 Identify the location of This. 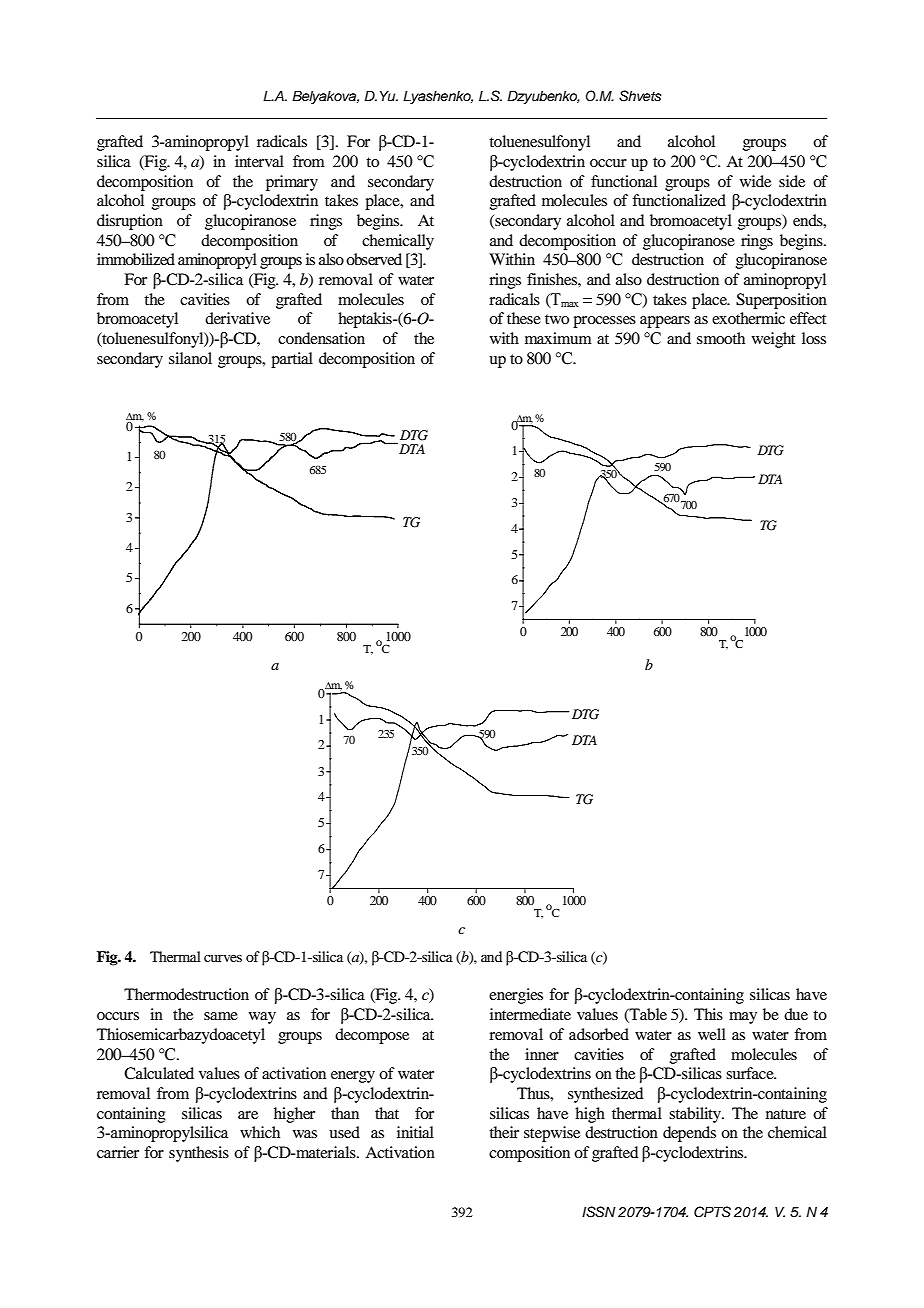
(708, 1014).
